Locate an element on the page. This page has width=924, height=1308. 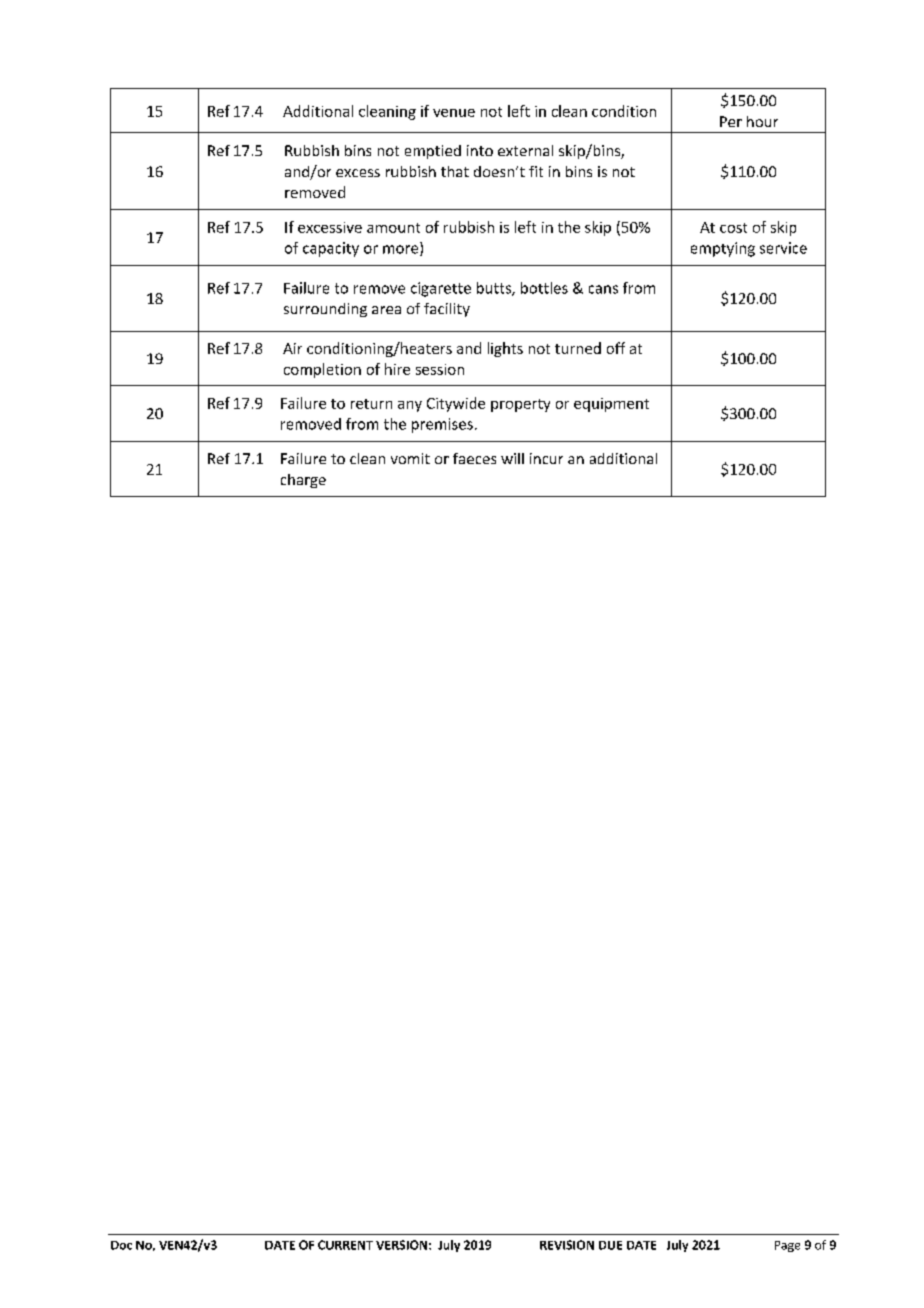
faeces is located at coordinates (474, 458).
